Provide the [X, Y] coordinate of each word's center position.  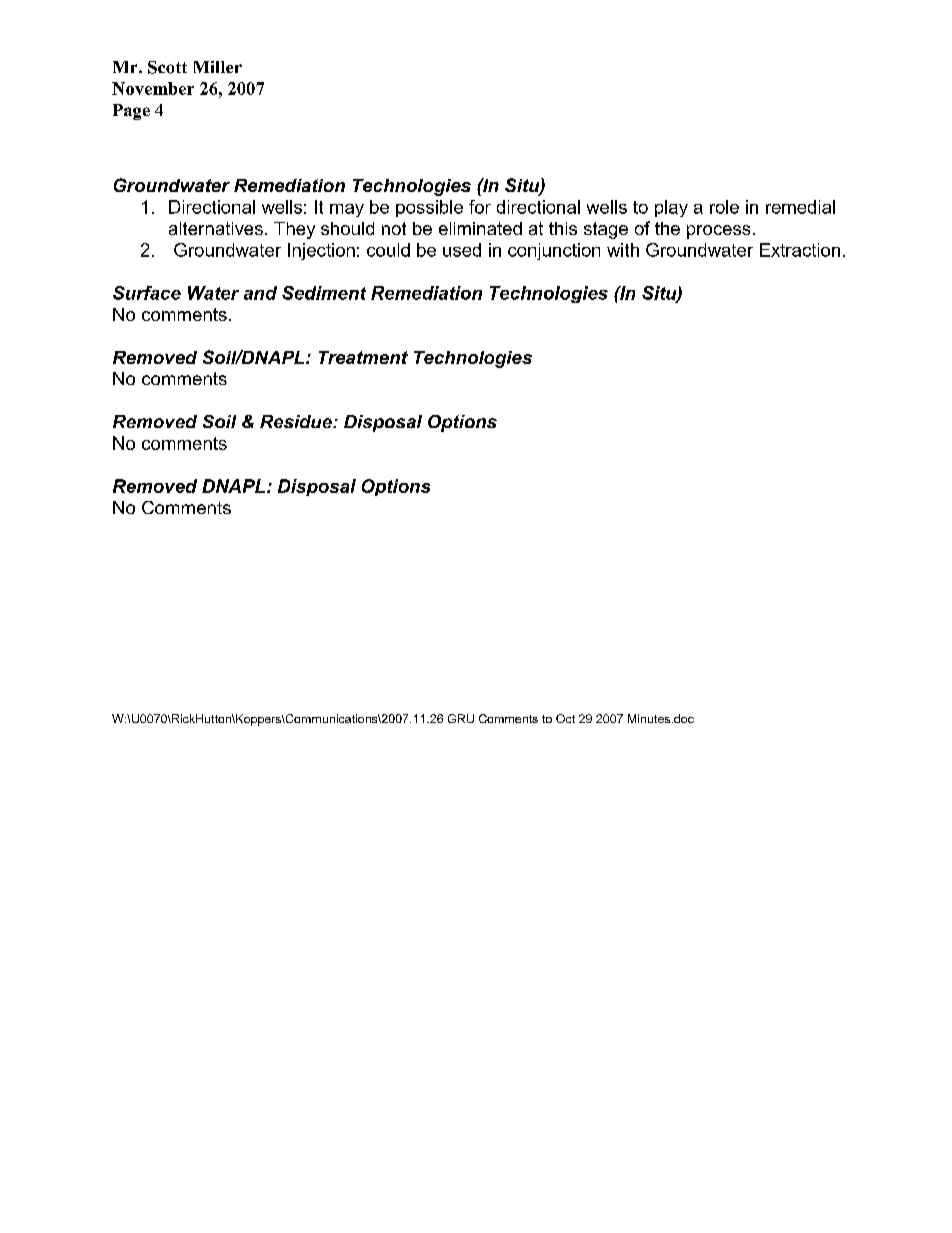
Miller [218, 67]
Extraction [800, 250]
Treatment [363, 357]
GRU [461, 718]
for [480, 207]
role [724, 207]
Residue [297, 421]
